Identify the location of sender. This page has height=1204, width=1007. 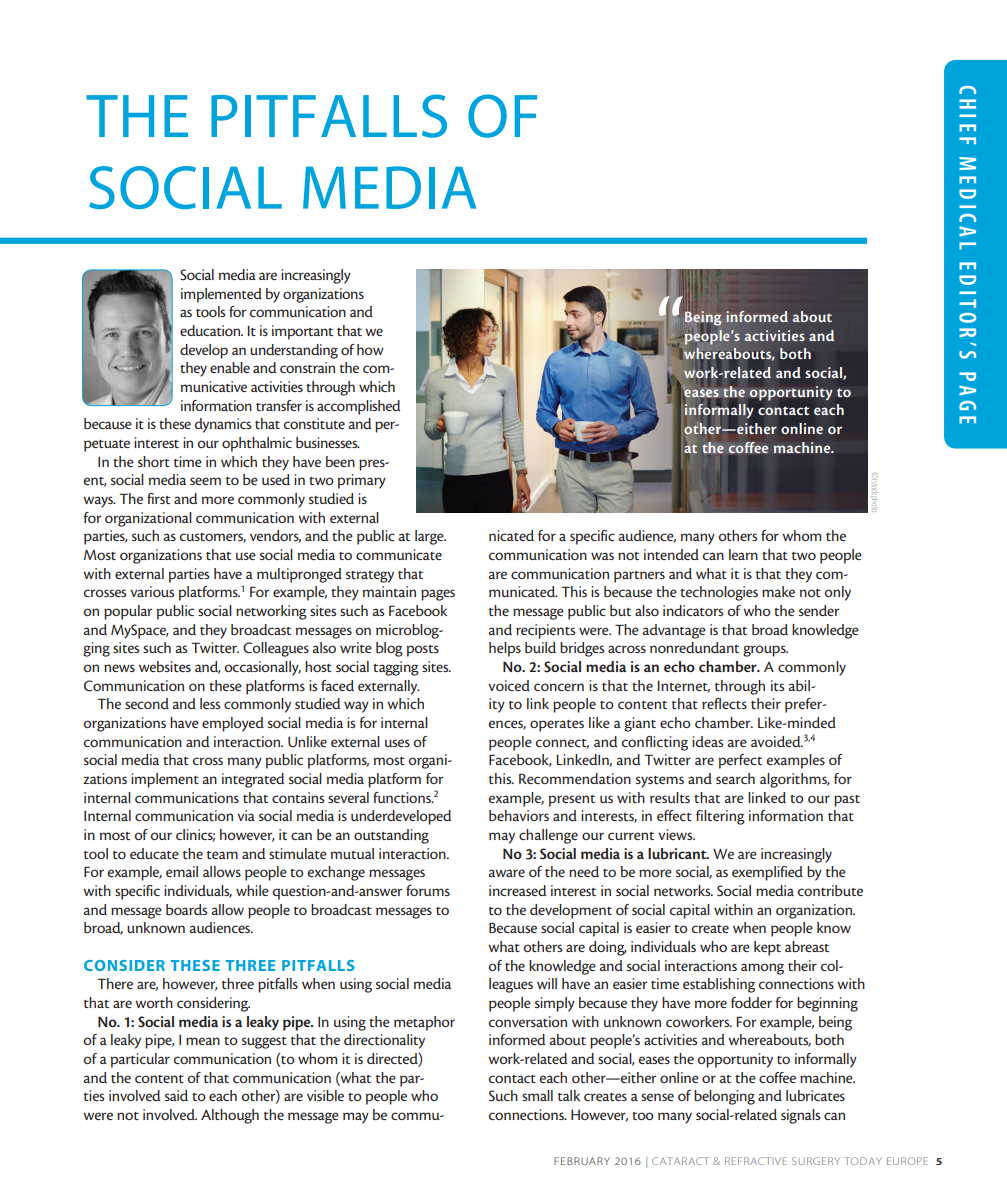
(819, 610).
